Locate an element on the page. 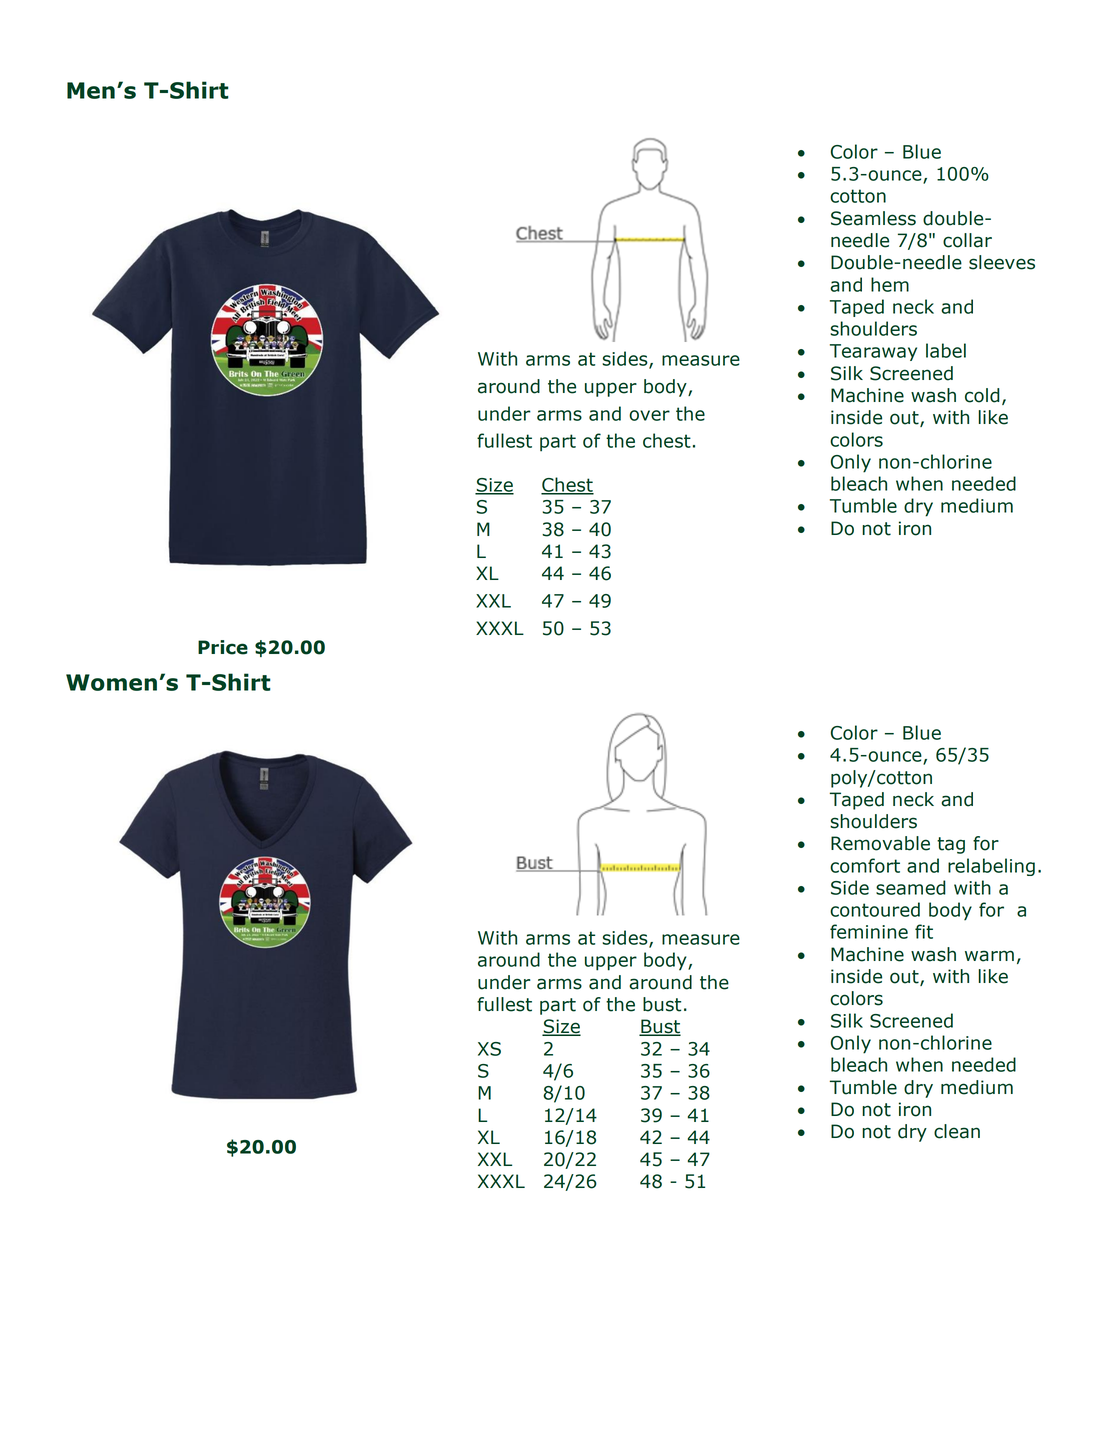 Image resolution: width=1115 pixels, height=1443 pixels. Removable is located at coordinates (880, 843).
